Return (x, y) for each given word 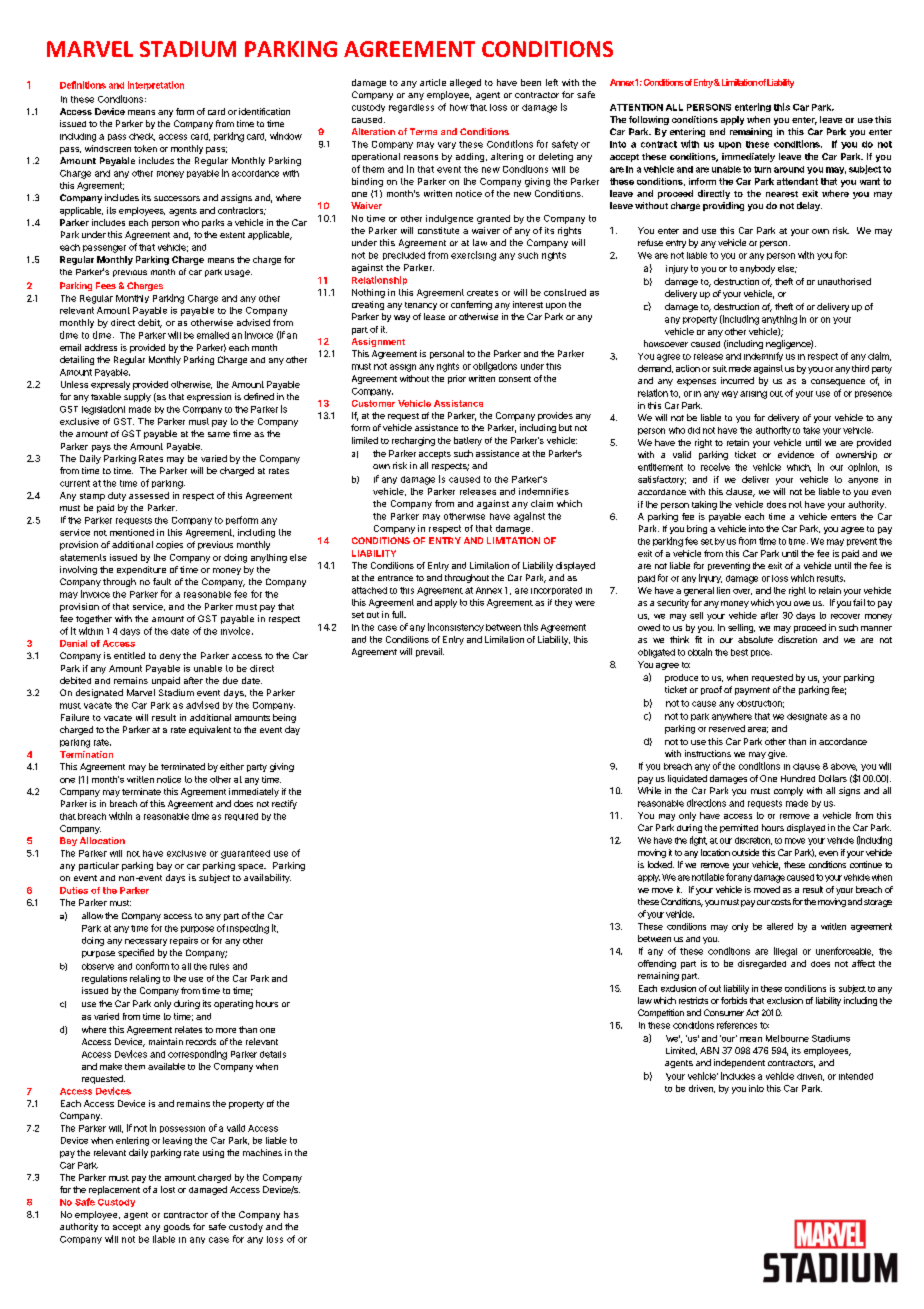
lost (168, 1189)
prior (457, 379)
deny (170, 657)
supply (137, 397)
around (789, 169)
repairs (184, 941)
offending (657, 964)
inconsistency (456, 627)
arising (753, 395)
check (142, 137)
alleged (465, 83)
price (761, 653)
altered (780, 926)
